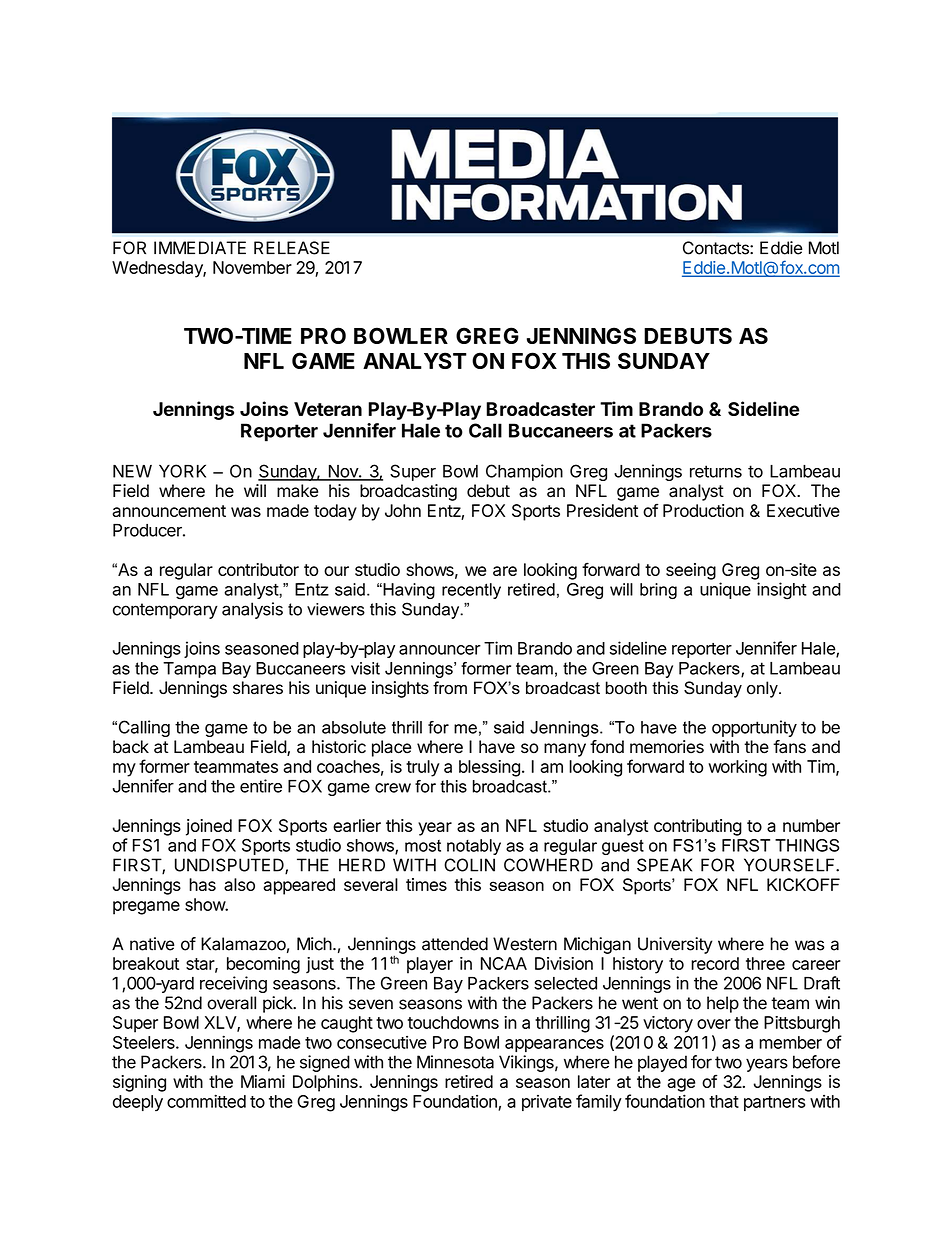  I want to click on joined, so click(209, 827).
